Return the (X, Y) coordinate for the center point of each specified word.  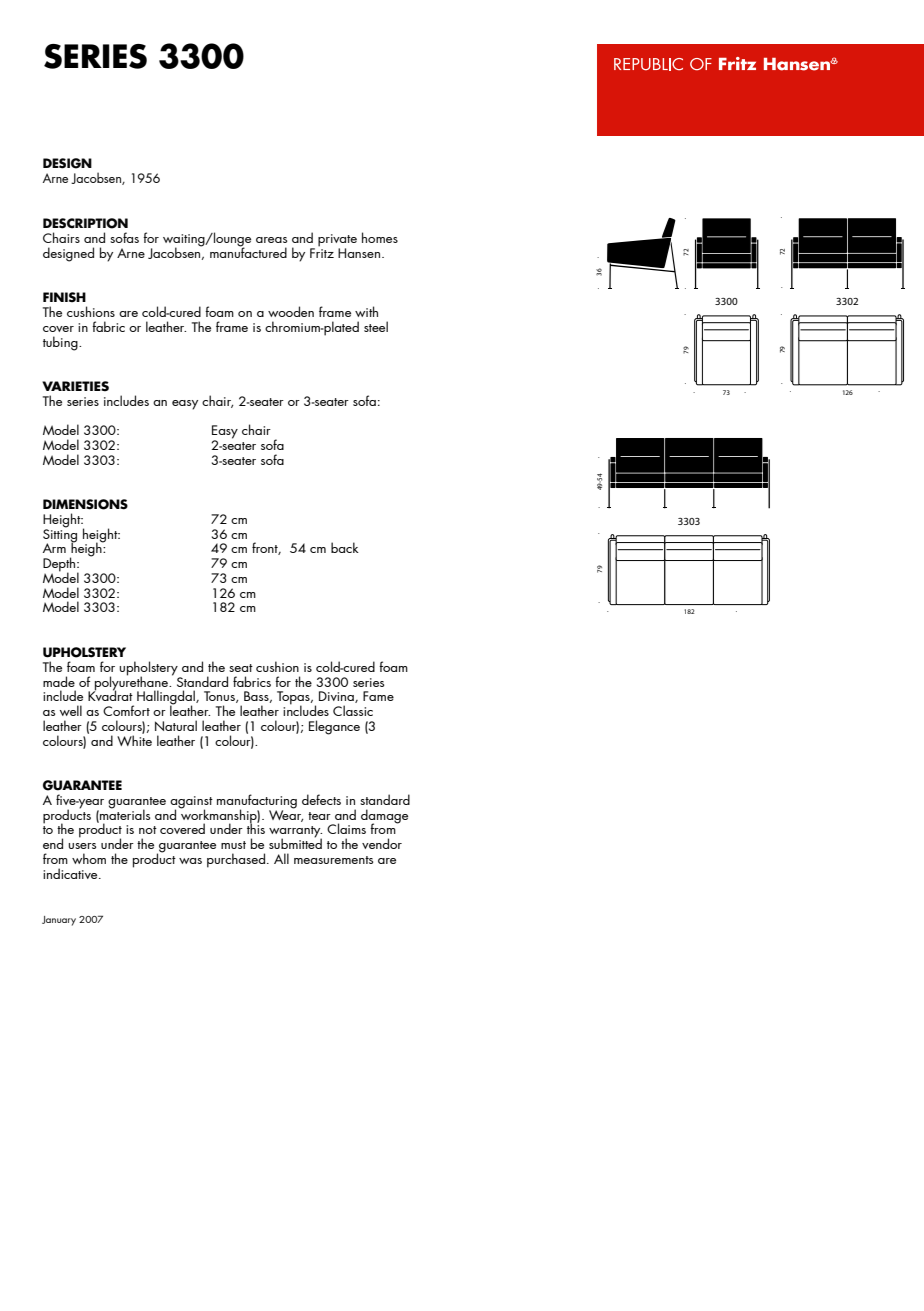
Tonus (220, 697)
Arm (54, 548)
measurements (333, 860)
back (345, 547)
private (337, 241)
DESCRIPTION (85, 223)
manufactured (248, 251)
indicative (71, 873)
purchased (236, 860)
